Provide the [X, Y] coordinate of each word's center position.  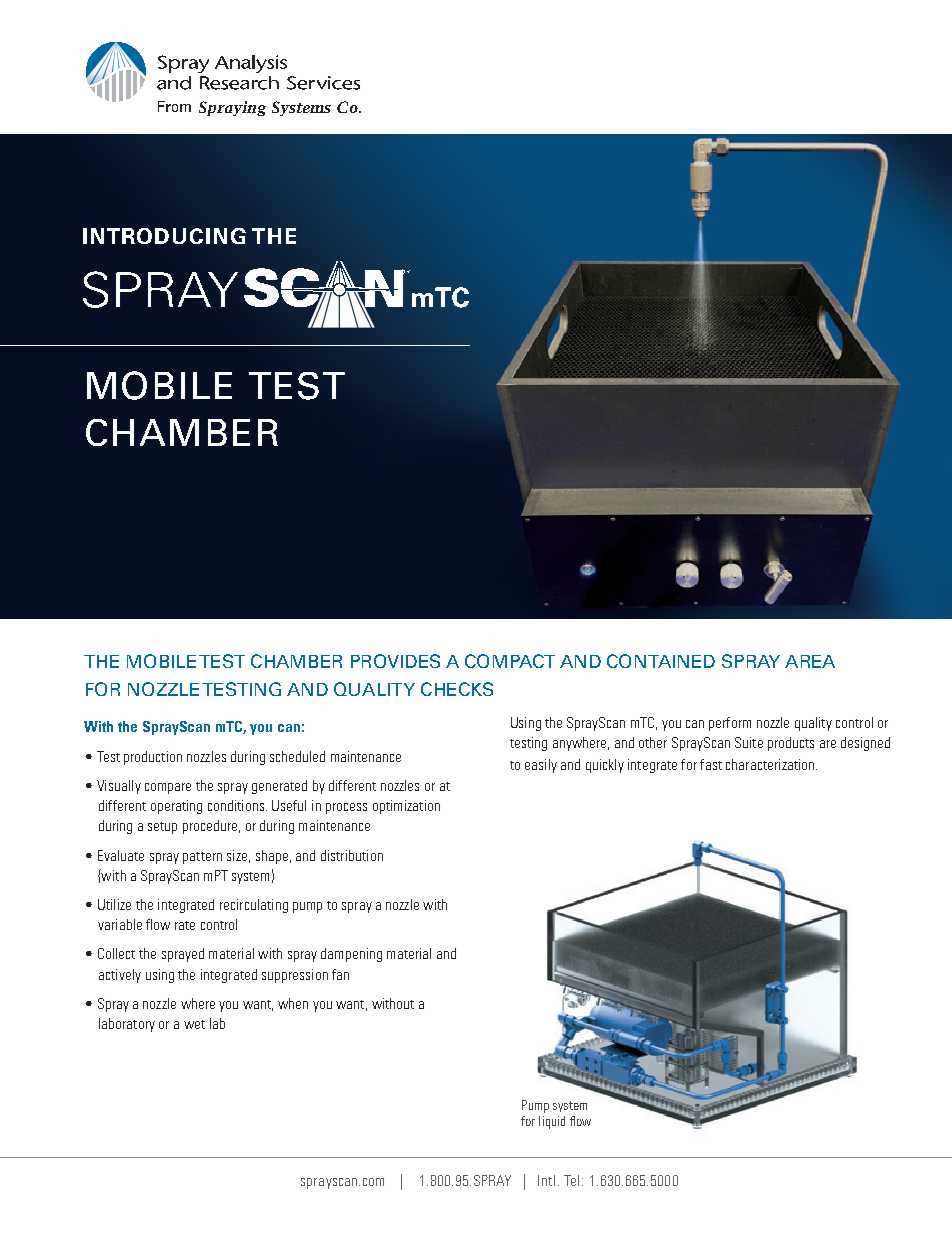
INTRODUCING [164, 236]
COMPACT [510, 661]
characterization [771, 764]
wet [194, 1024]
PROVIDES [395, 661]
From [174, 106]
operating [176, 807]
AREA [810, 661]
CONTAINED [661, 661]
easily [541, 766]
